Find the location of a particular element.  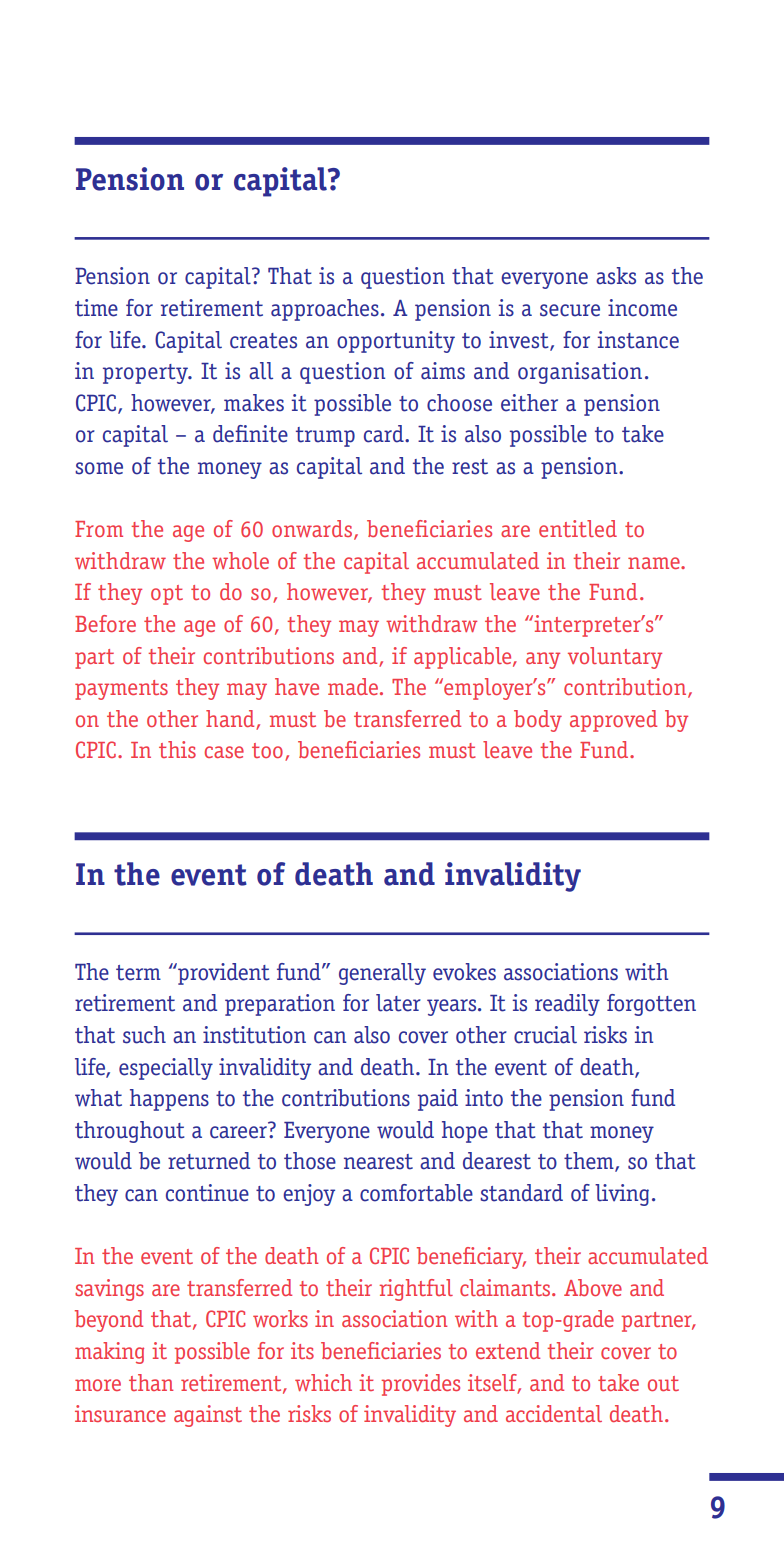

secure is located at coordinates (570, 310).
